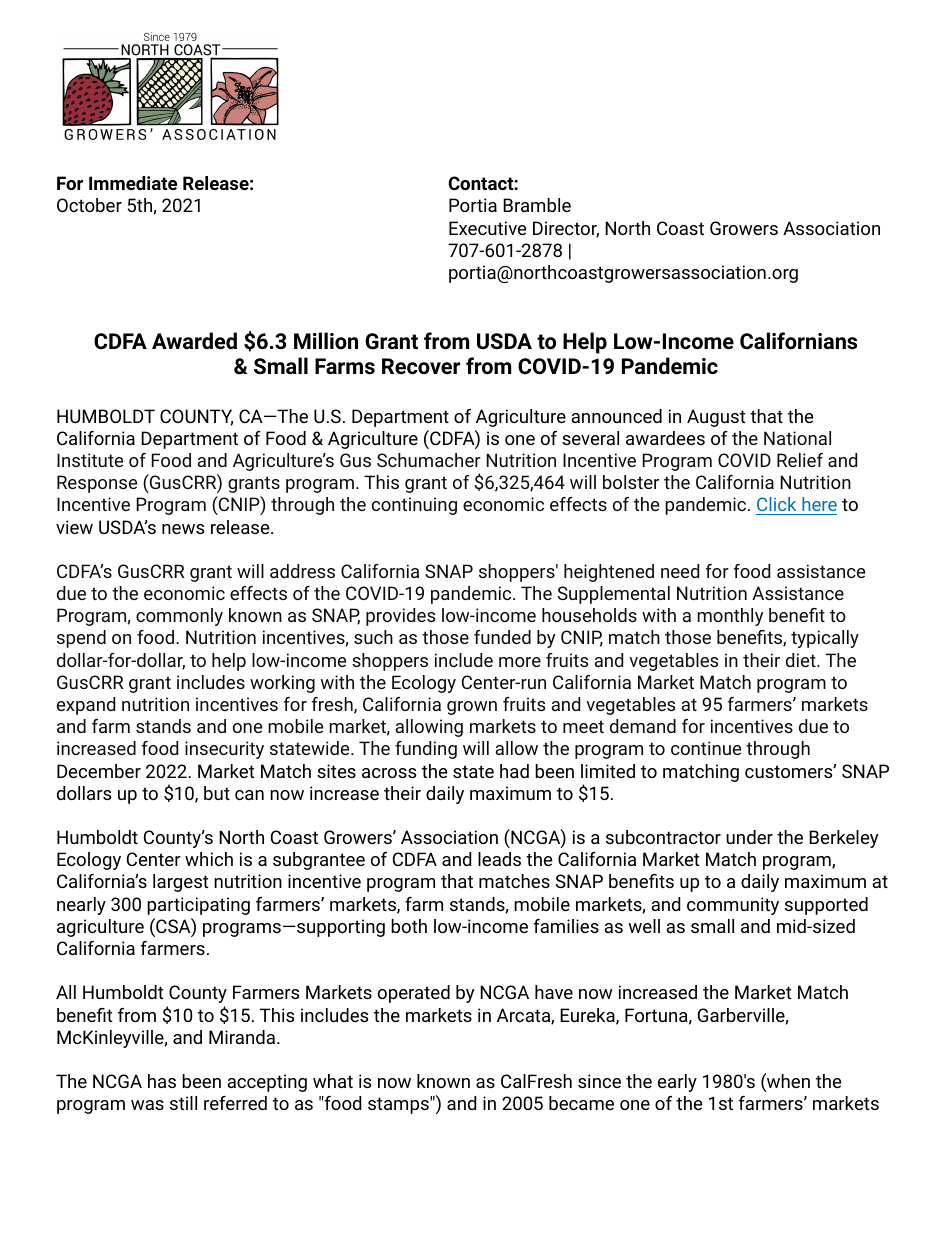 This image has height=1233, width=952. Describe the element at coordinates (499, 859) in the image. I see `leads` at that location.
